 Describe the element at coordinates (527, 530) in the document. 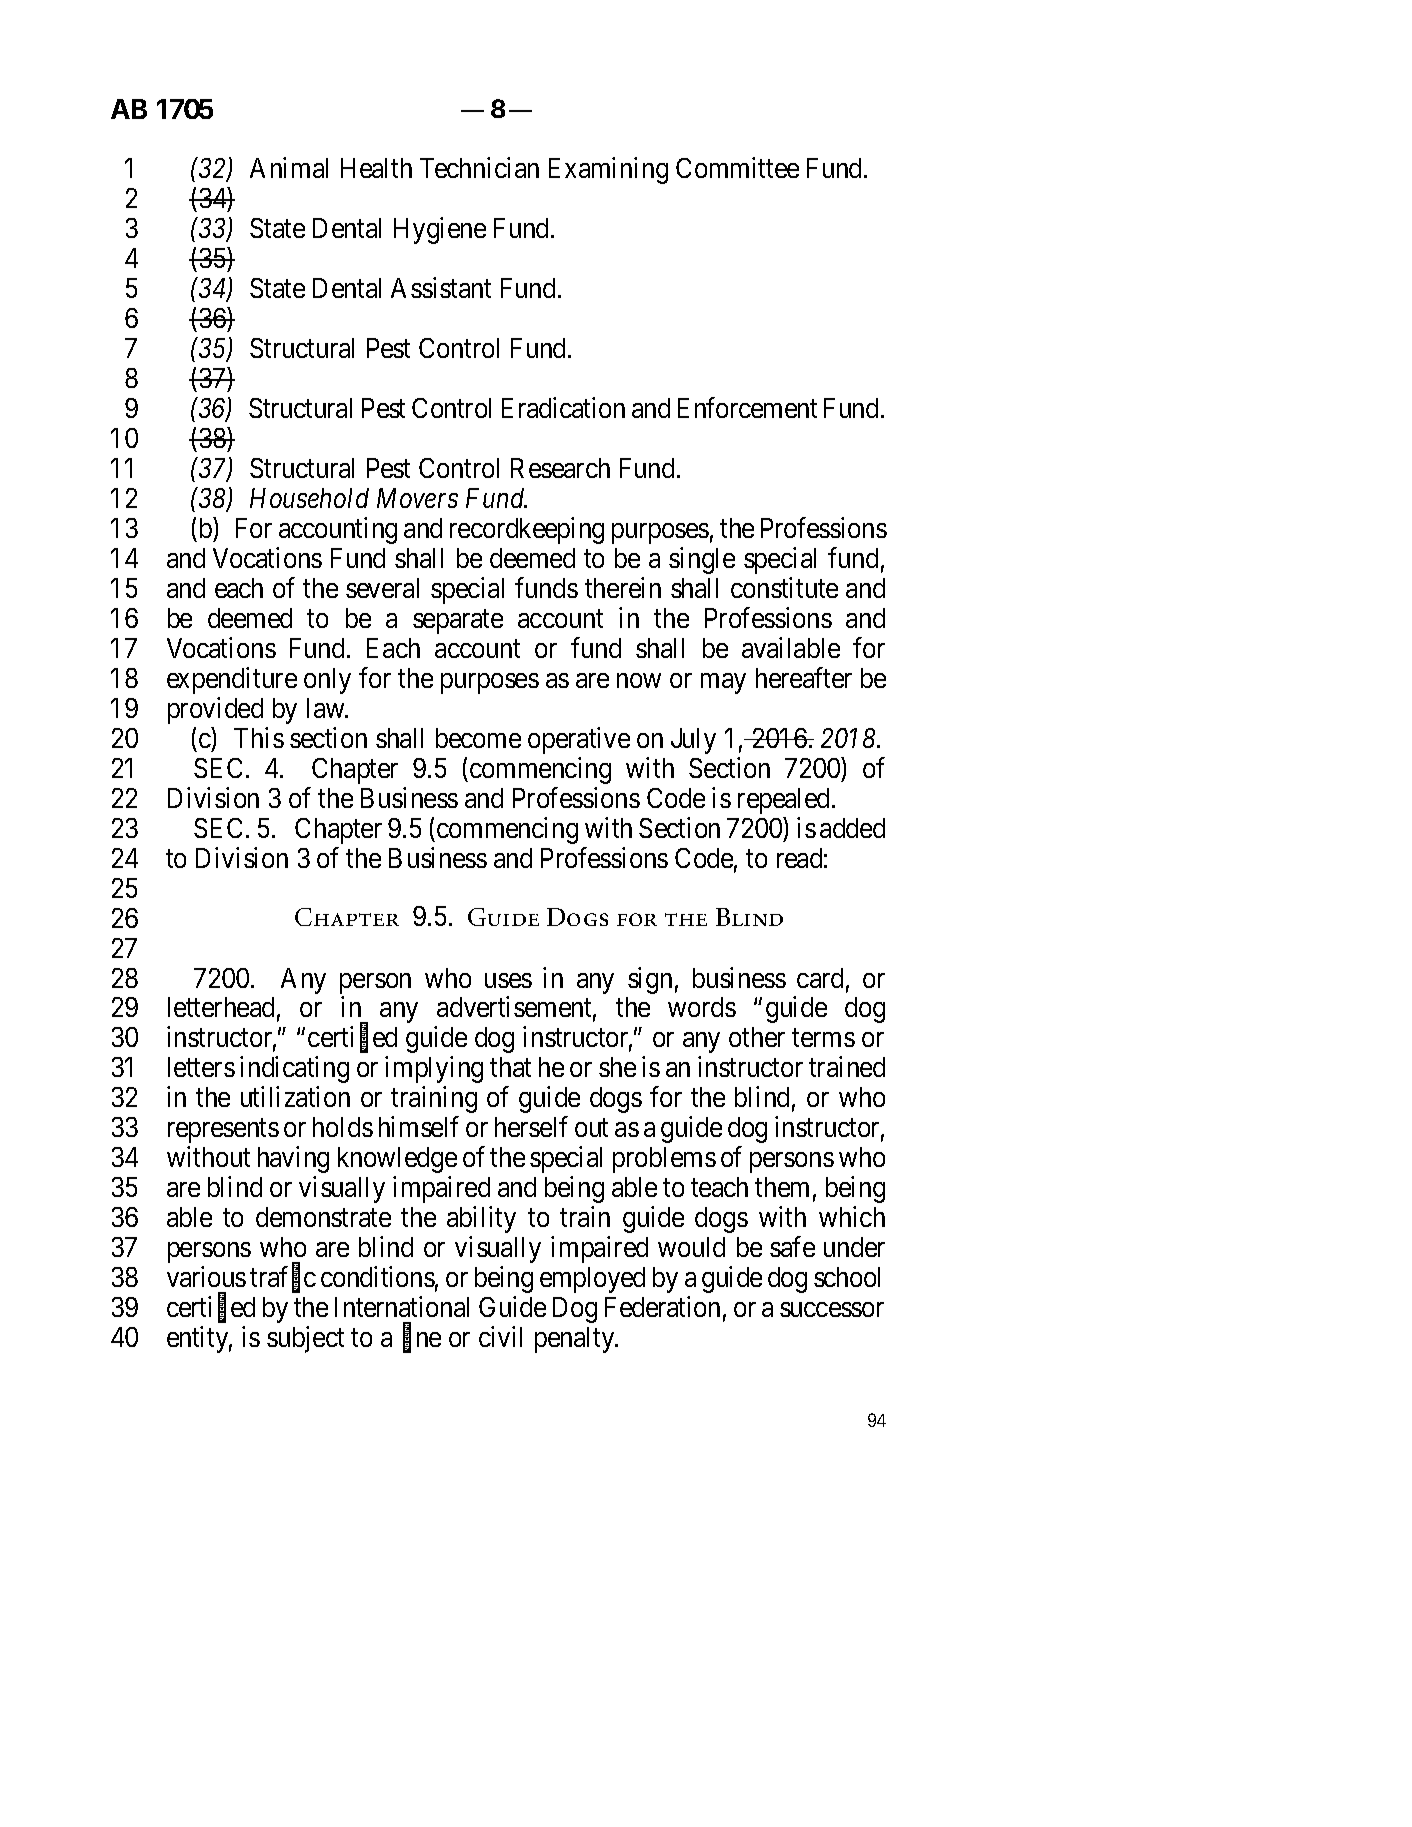

I see `recordkeeping` at that location.
